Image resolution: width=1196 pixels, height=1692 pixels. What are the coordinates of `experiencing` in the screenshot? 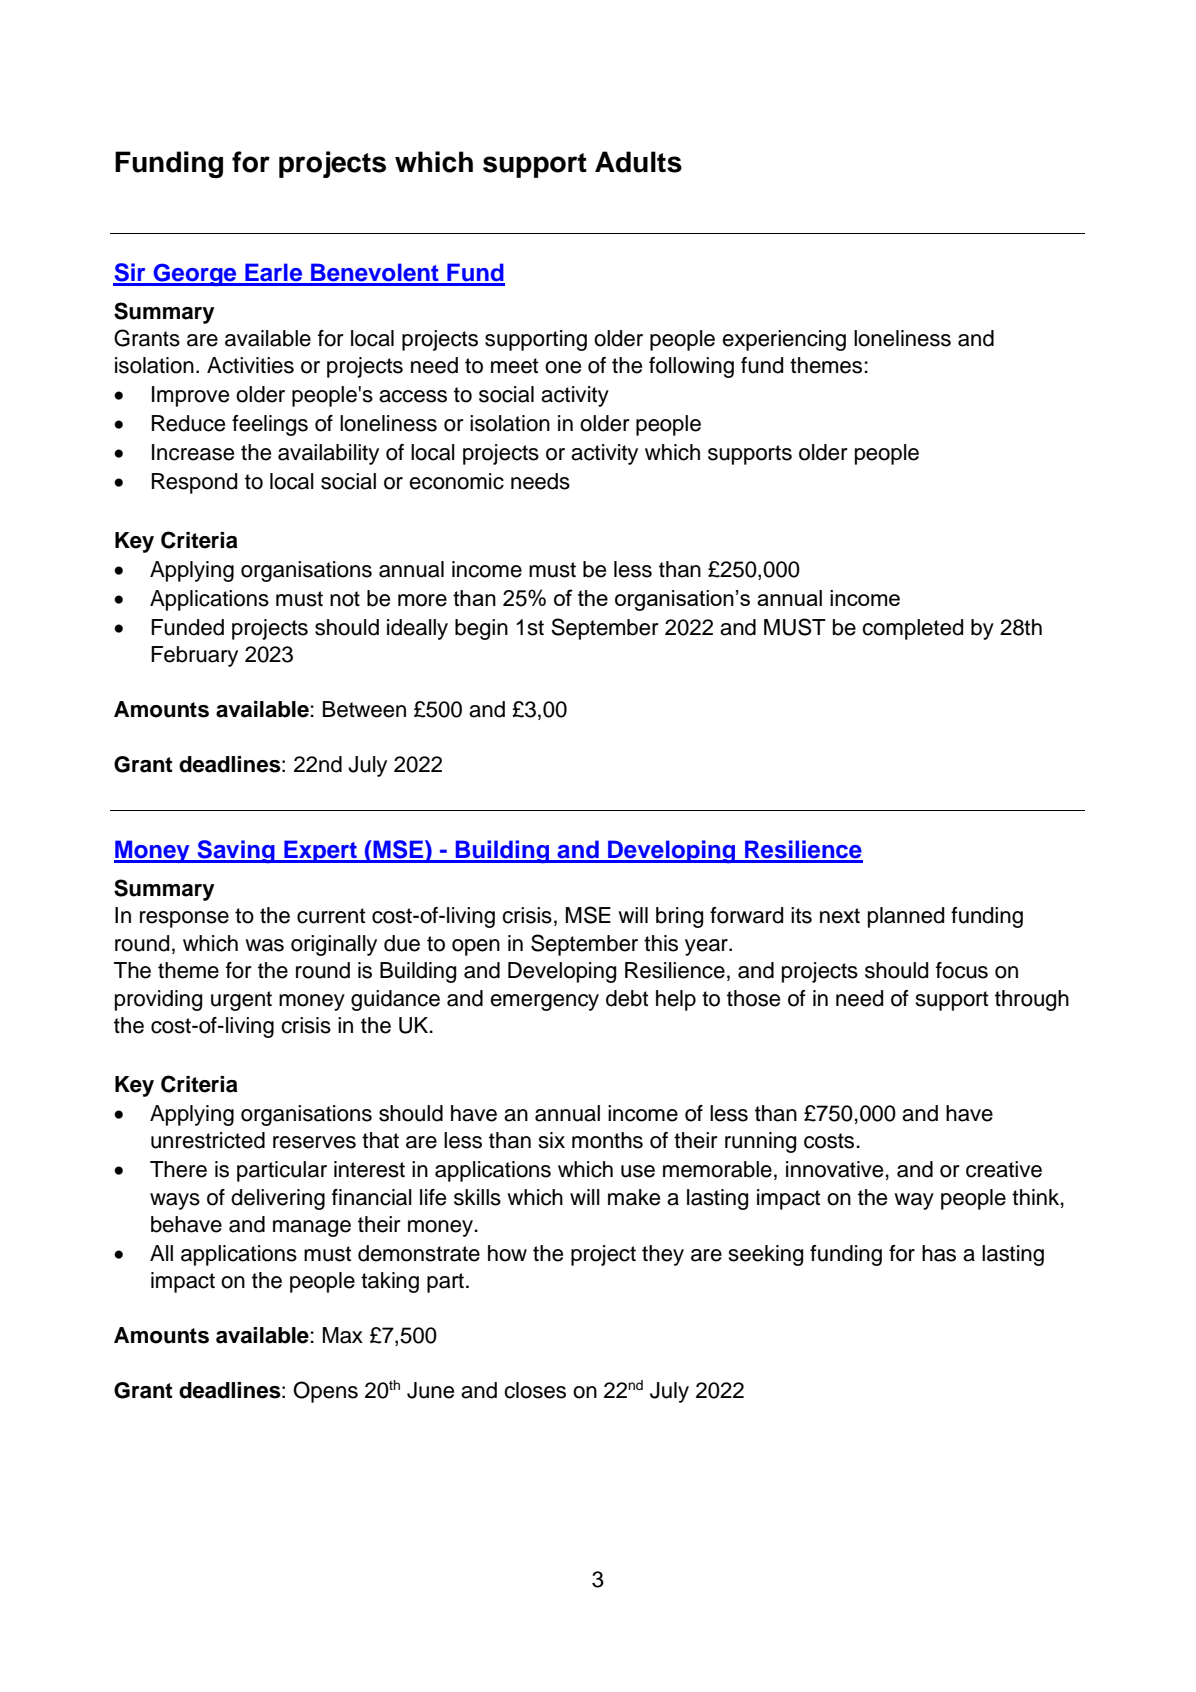 It's located at (784, 340).
